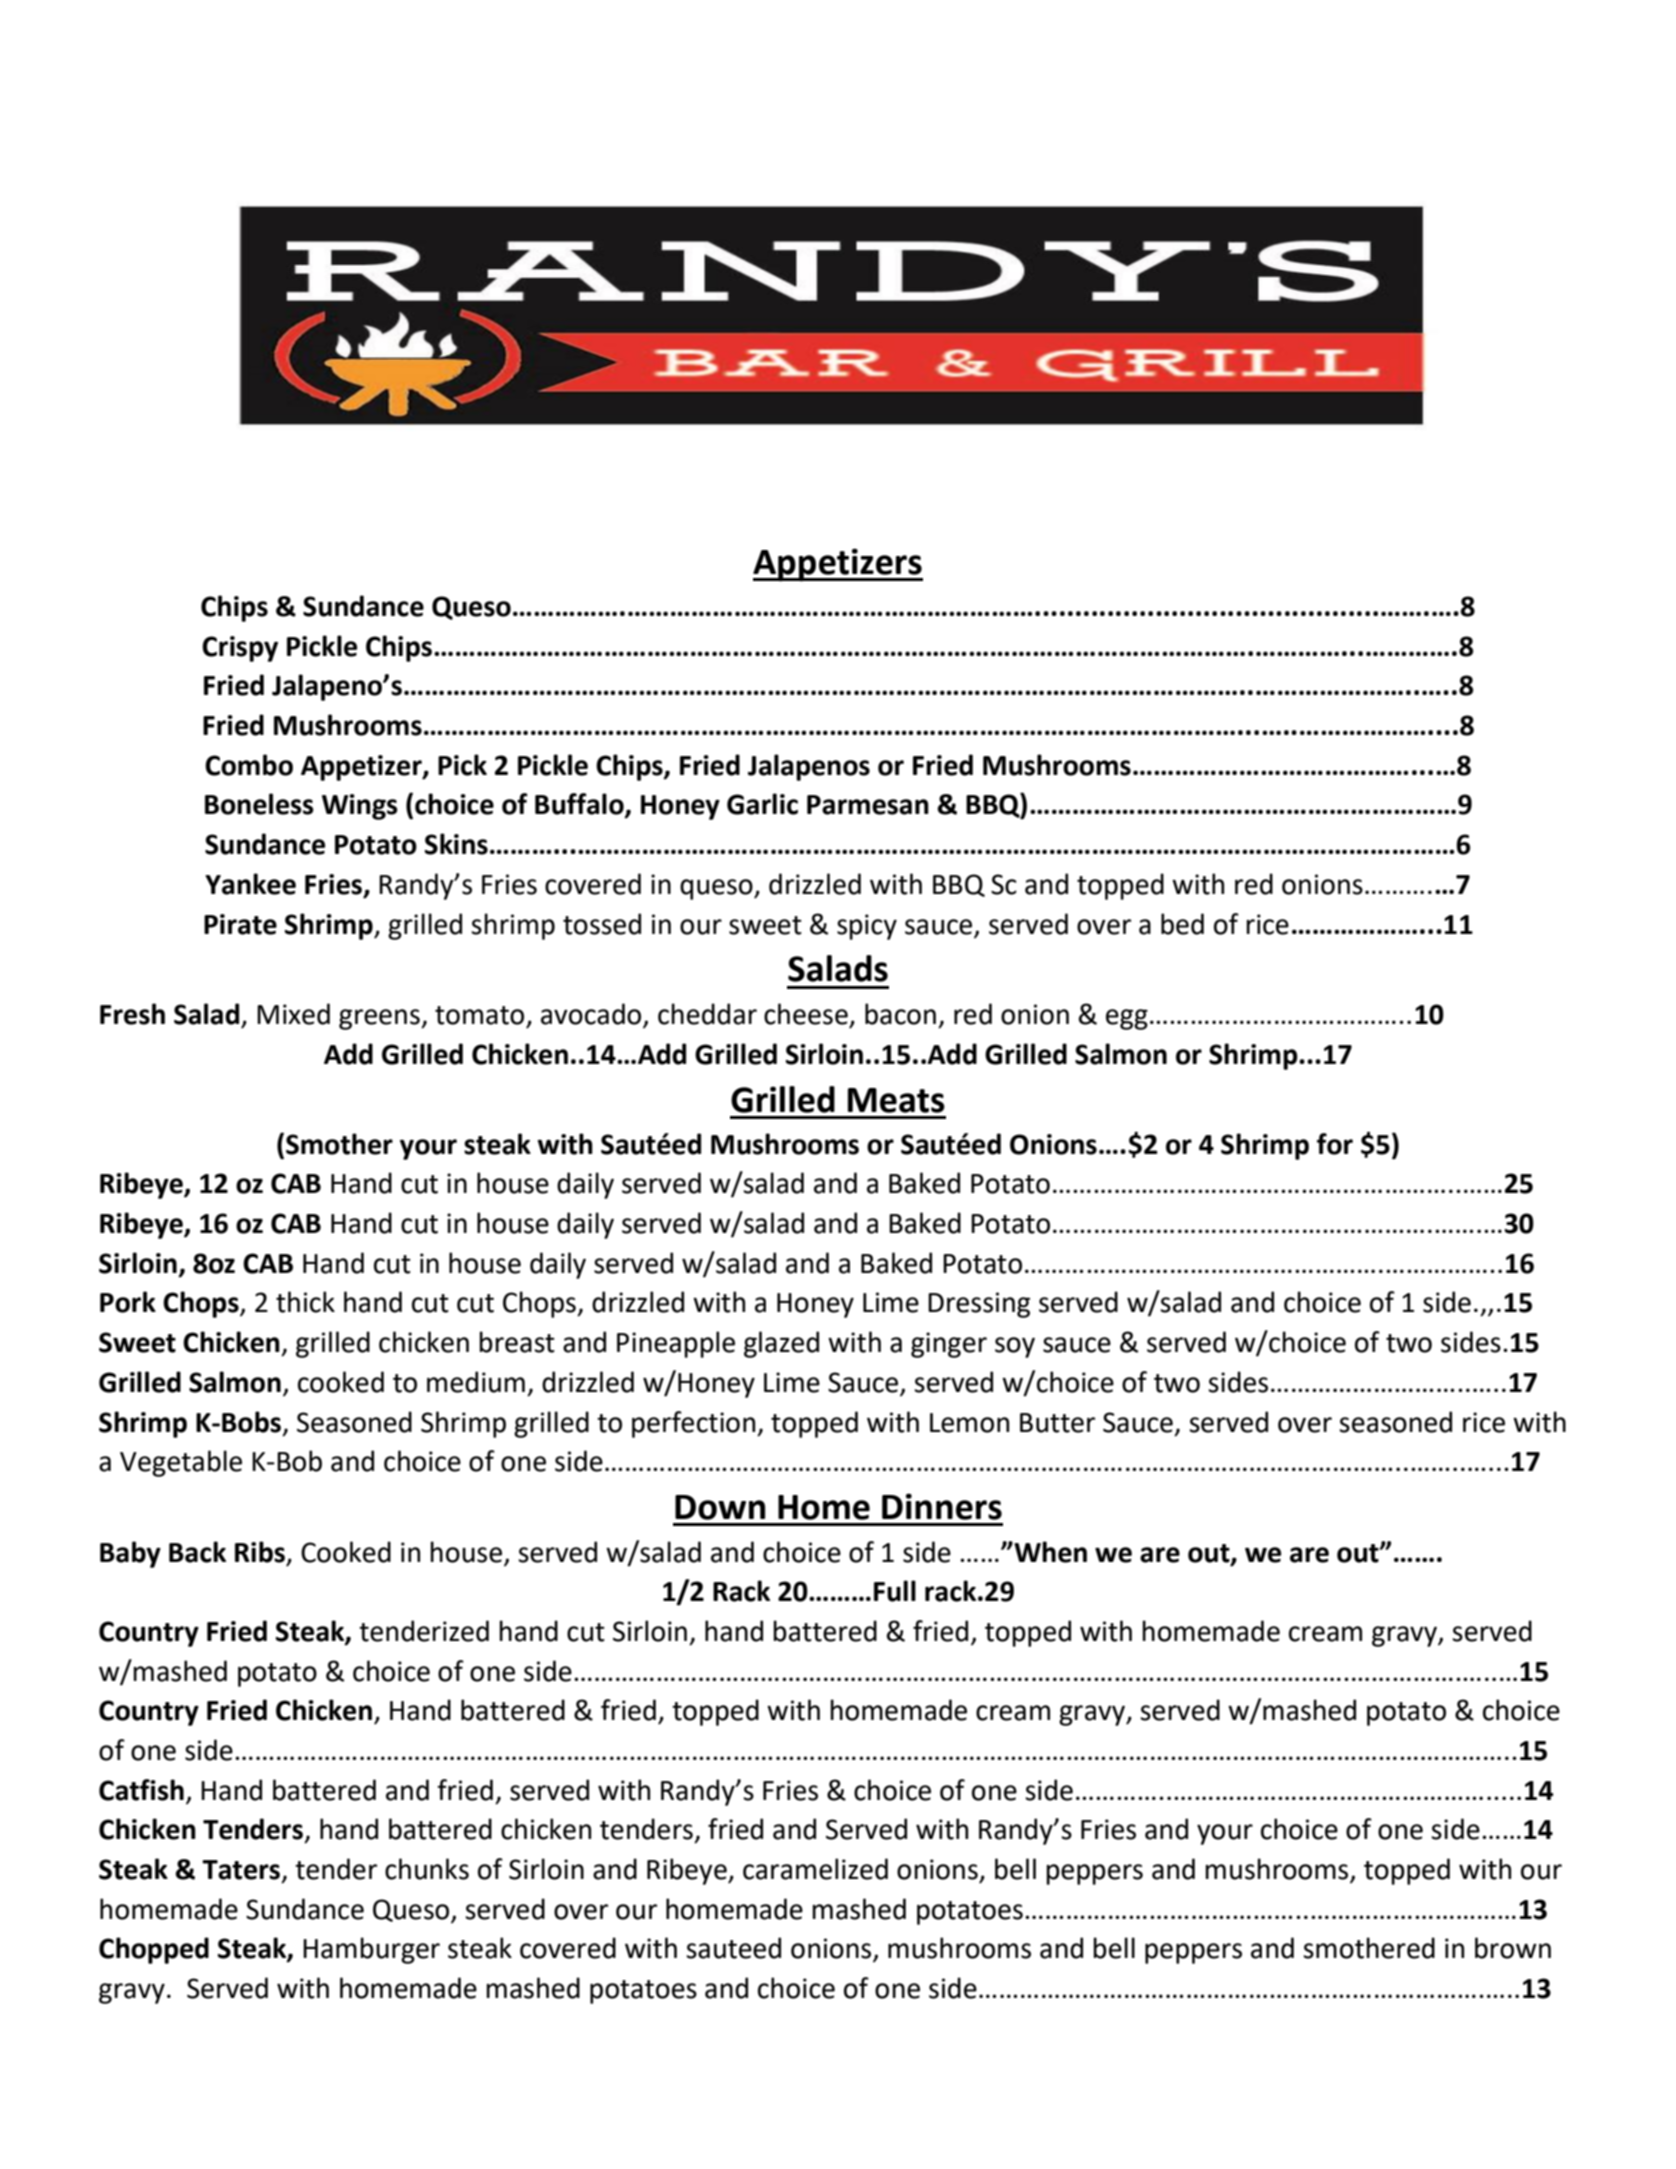 The height and width of the page is (2169, 1676). Describe the element at coordinates (1182, 924) in the page. I see `bed` at that location.
